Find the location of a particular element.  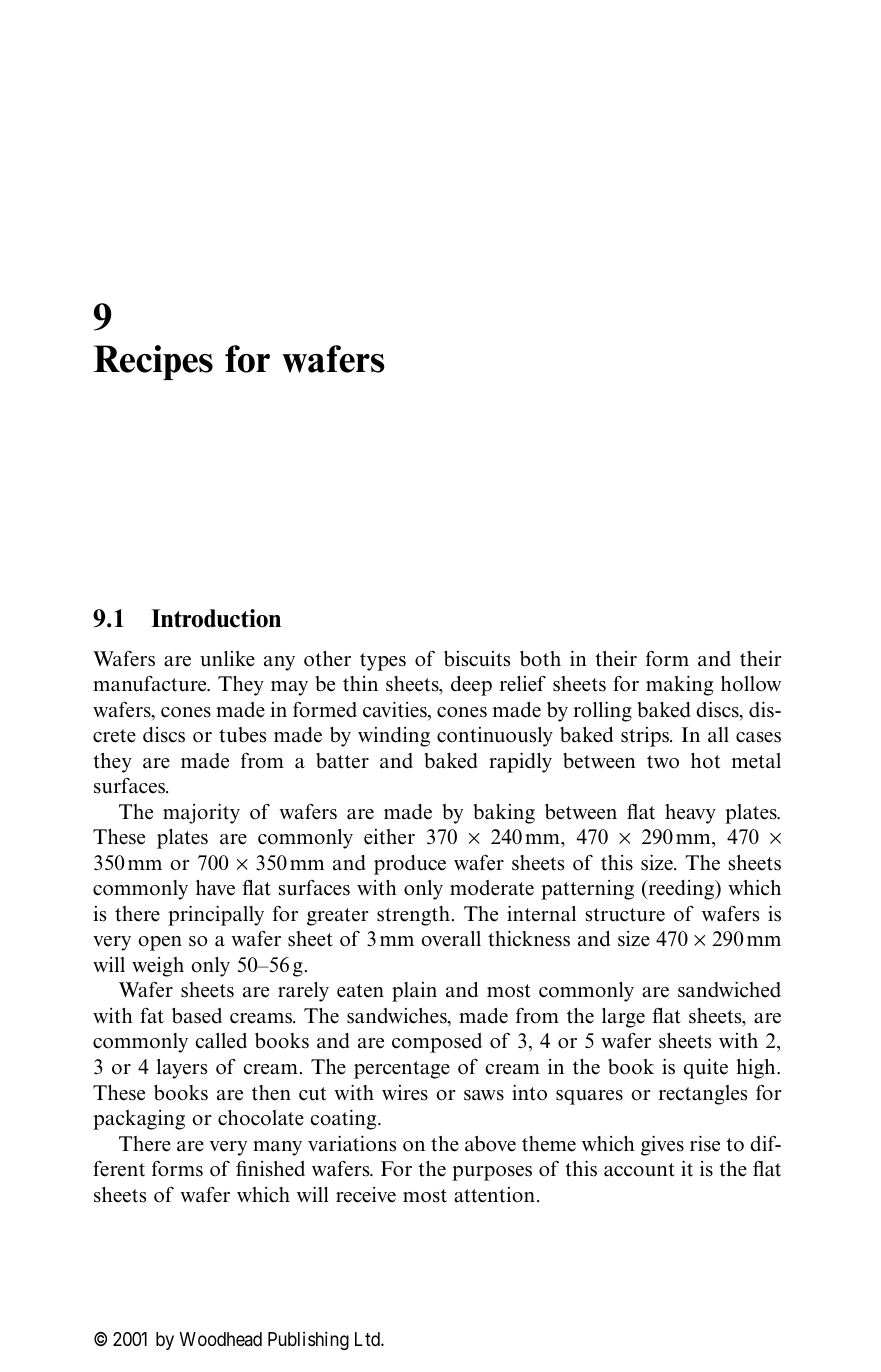

Recipes is located at coordinates (153, 362).
